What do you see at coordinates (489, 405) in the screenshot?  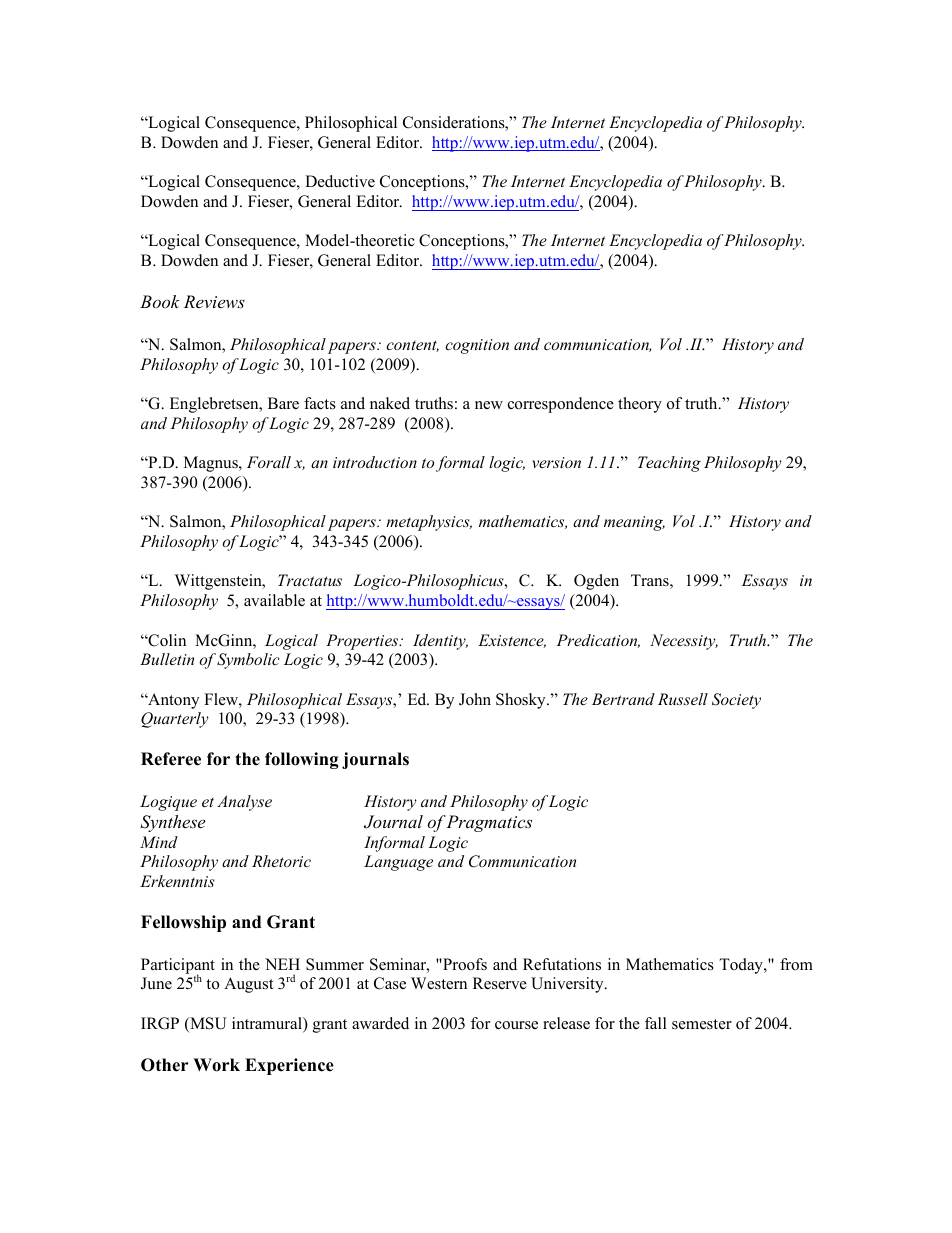 I see `new` at bounding box center [489, 405].
